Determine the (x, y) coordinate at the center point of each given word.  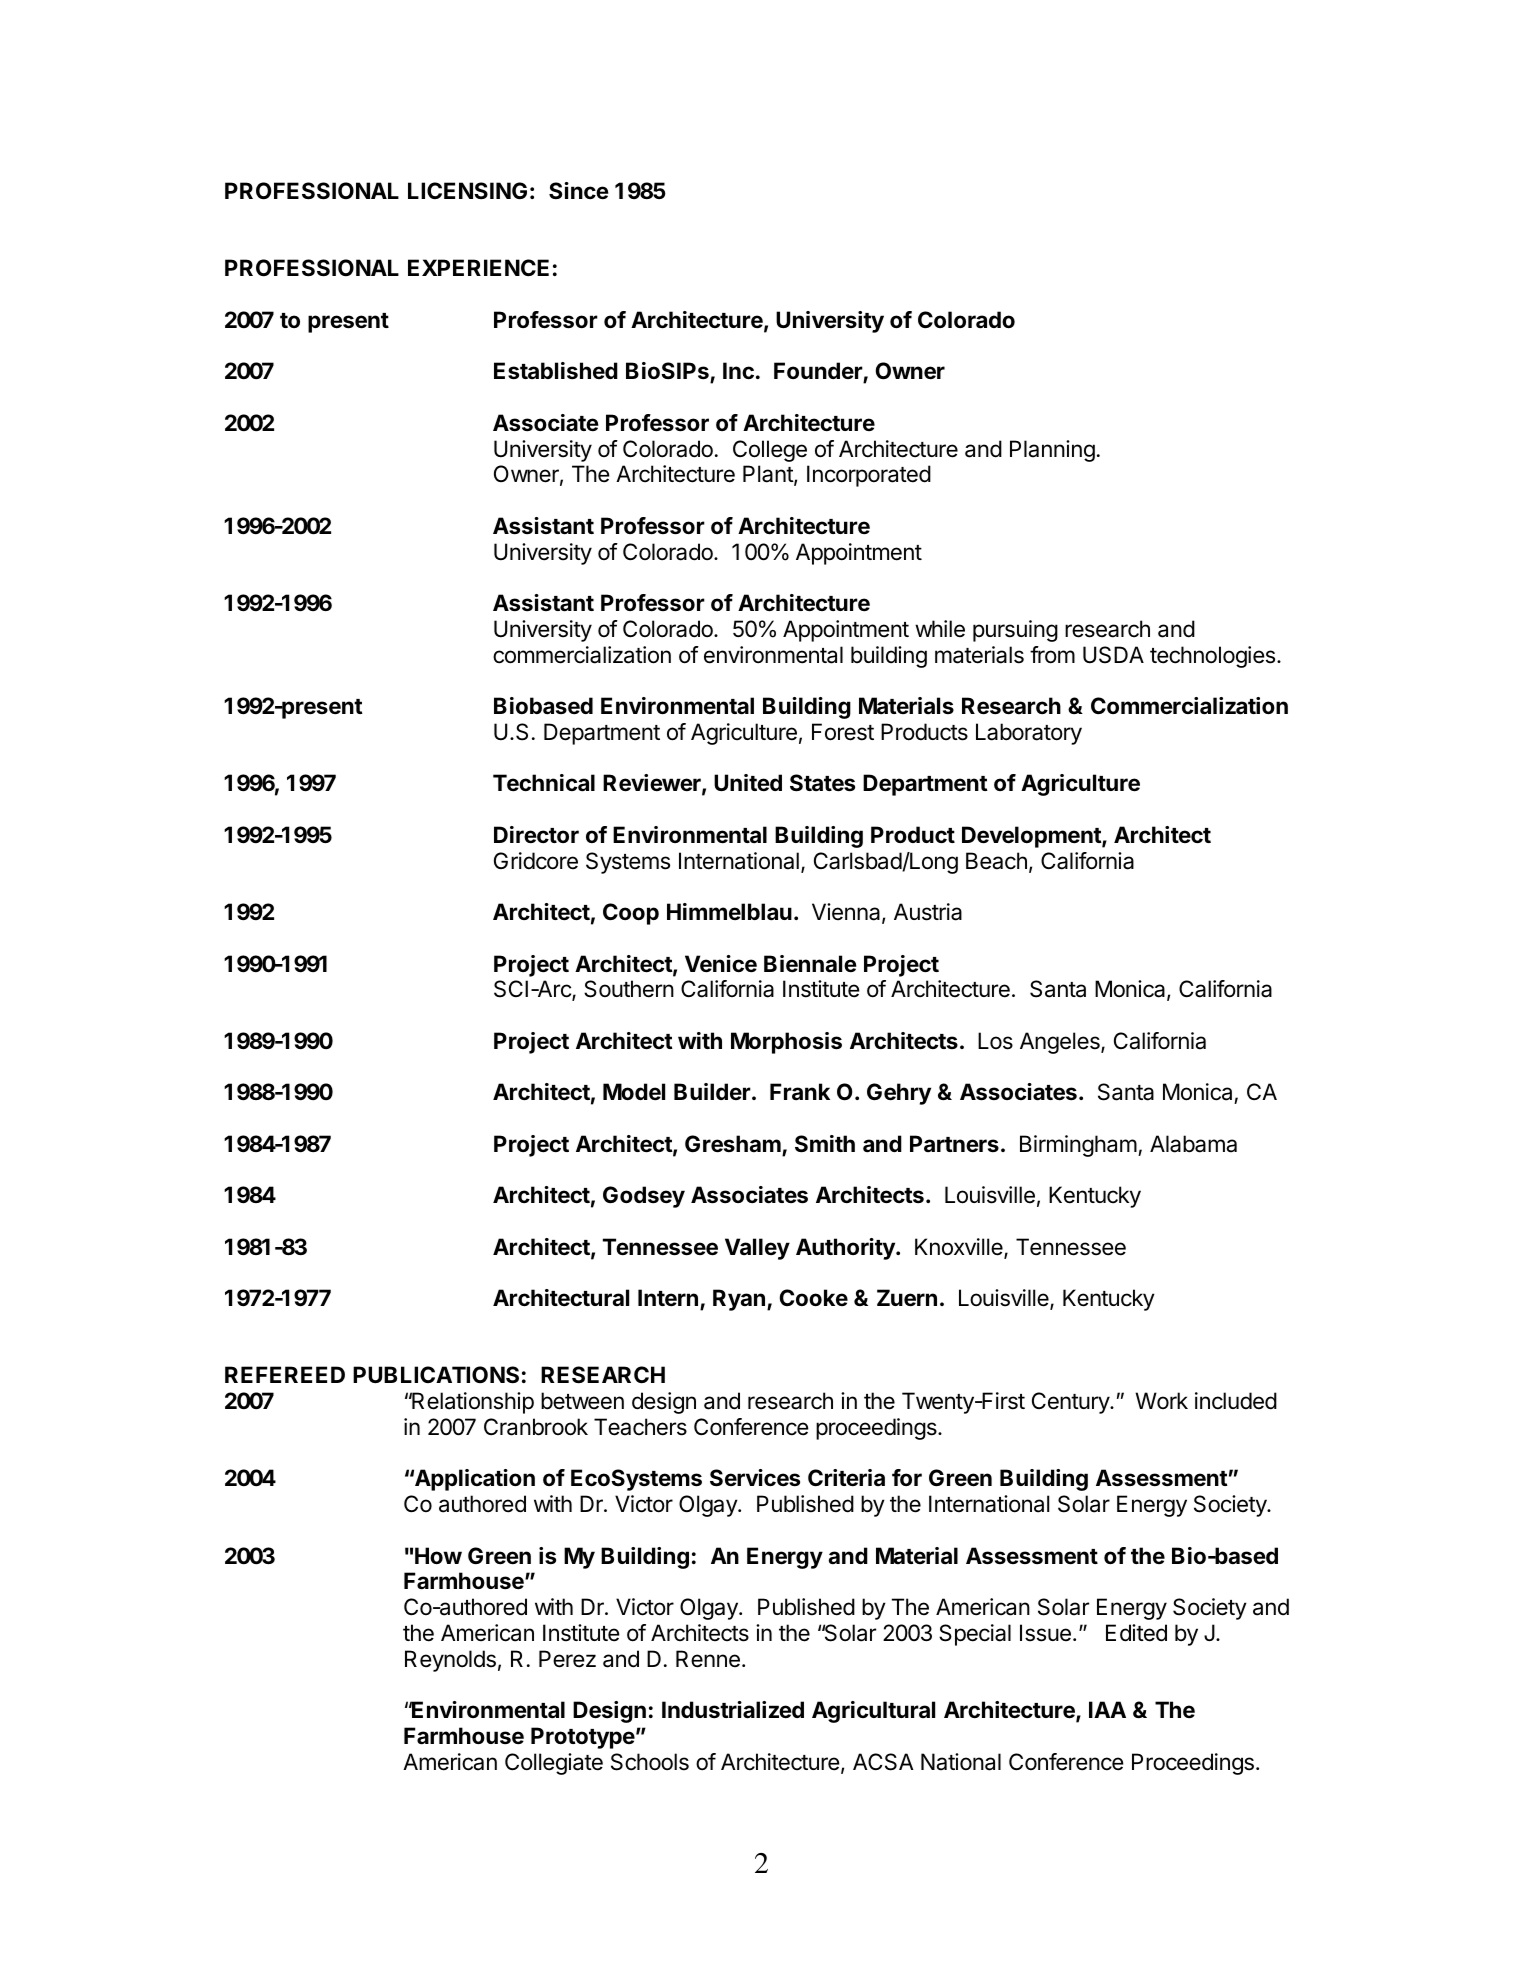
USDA (1113, 655)
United (748, 782)
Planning (1052, 451)
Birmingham (1078, 1146)
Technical (544, 783)
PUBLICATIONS (436, 1375)
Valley (757, 1249)
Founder (819, 372)
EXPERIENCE (478, 267)
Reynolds (450, 1661)
